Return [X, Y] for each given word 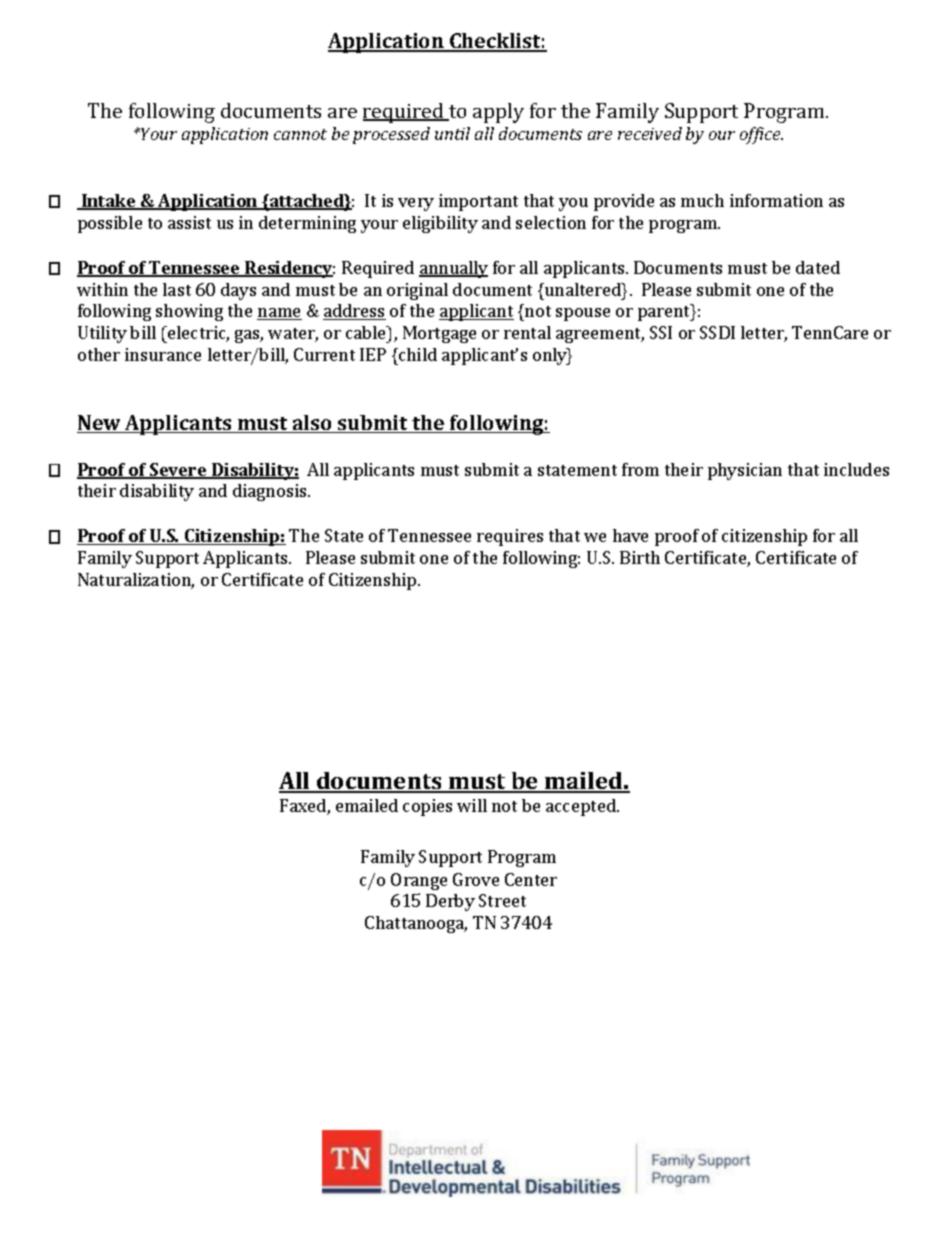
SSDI [717, 332]
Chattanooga [416, 924]
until [452, 133]
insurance [163, 354]
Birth [640, 557]
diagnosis [271, 492]
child [417, 354]
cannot [300, 134]
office [761, 135]
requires [510, 537]
